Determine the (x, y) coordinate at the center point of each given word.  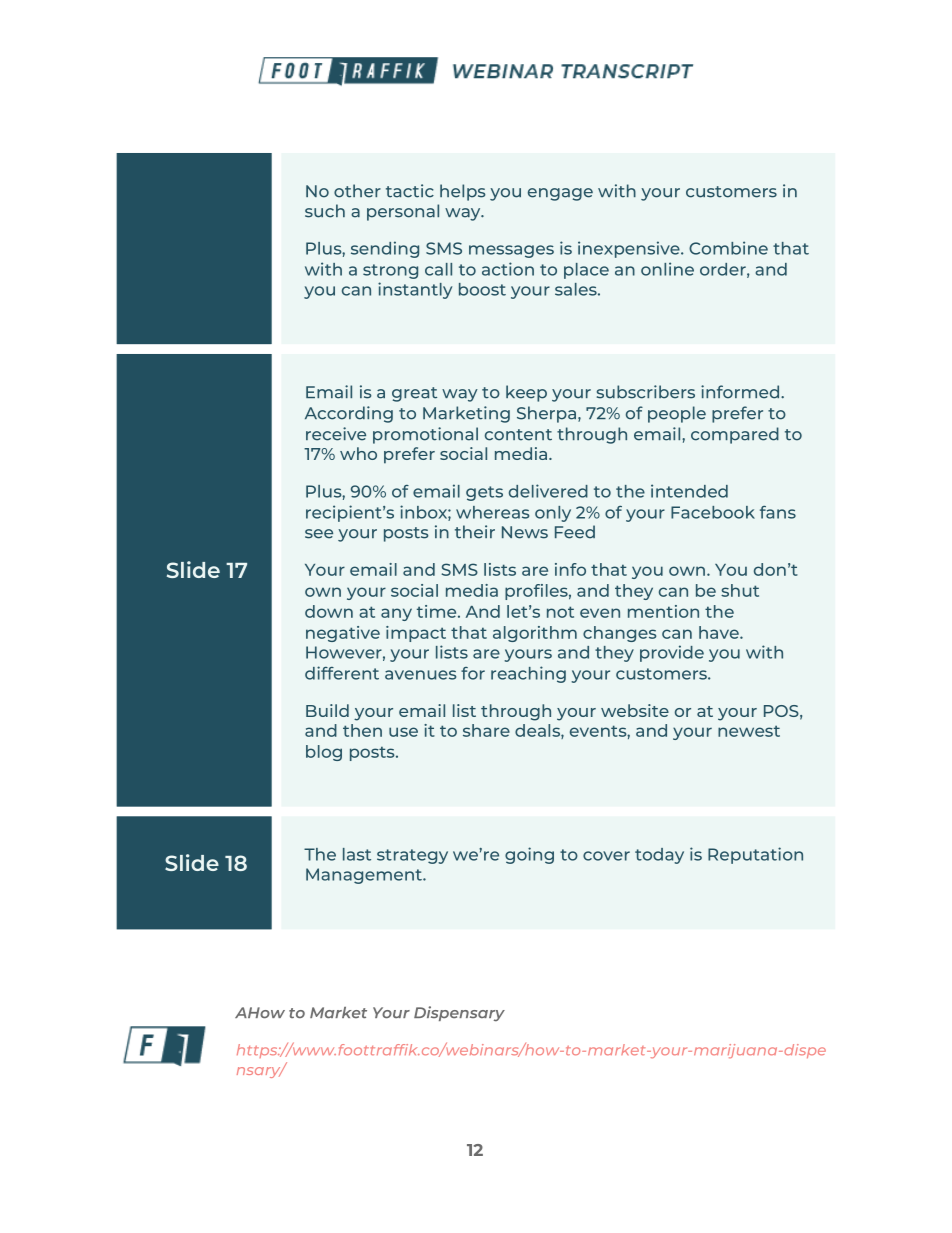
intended (689, 491)
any (396, 614)
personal (403, 212)
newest (749, 731)
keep (526, 393)
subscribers (646, 392)
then (362, 730)
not (560, 612)
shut (740, 590)
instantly (415, 290)
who (358, 453)
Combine (728, 248)
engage (560, 194)
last (357, 854)
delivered (548, 491)
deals (538, 731)
